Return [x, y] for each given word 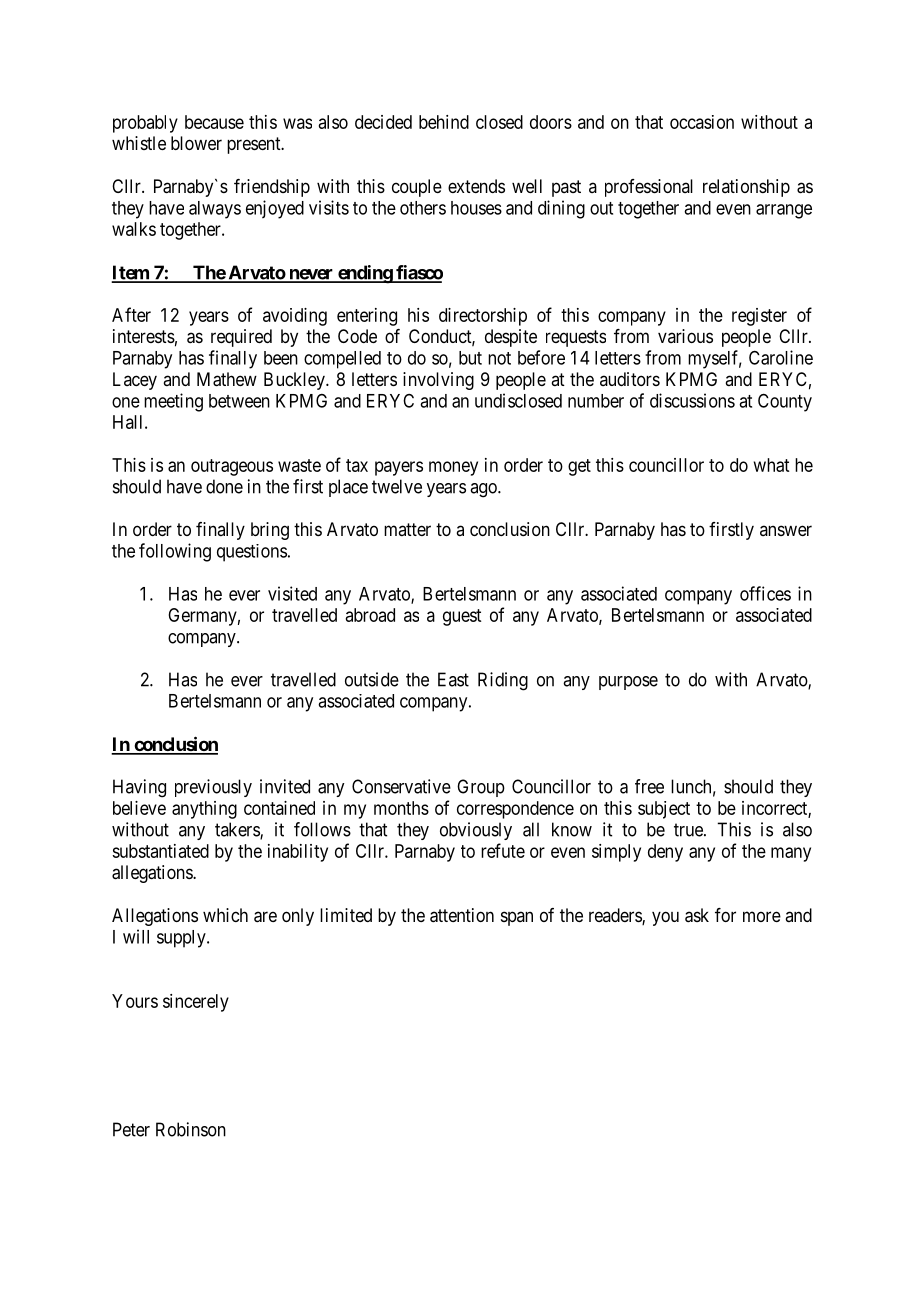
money [453, 468]
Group [481, 788]
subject [664, 810]
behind [444, 122]
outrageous [232, 467]
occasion [702, 122]
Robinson [191, 1129]
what [771, 465]
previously [213, 788]
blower [196, 143]
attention [462, 915]
